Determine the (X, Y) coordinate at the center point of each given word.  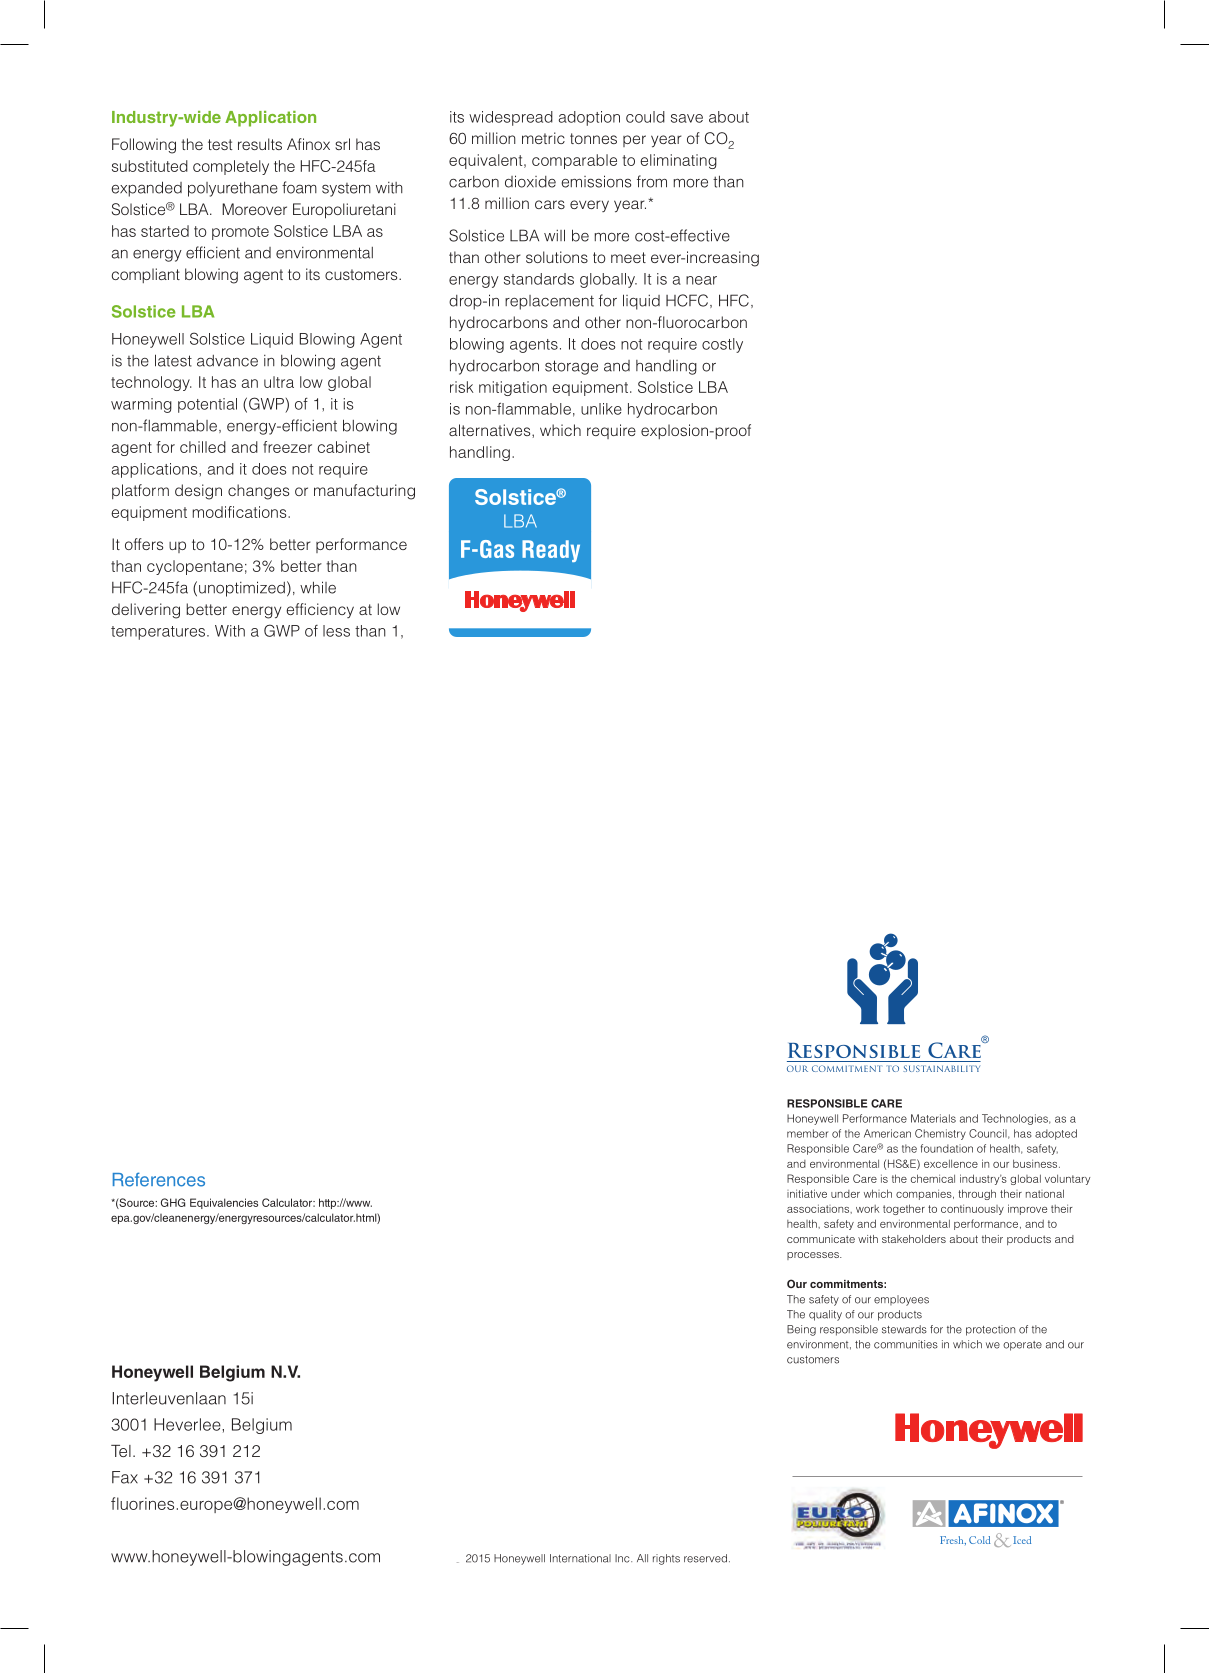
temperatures (159, 633)
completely (231, 167)
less (336, 631)
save (687, 118)
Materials (933, 1118)
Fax (125, 1477)
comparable (574, 161)
